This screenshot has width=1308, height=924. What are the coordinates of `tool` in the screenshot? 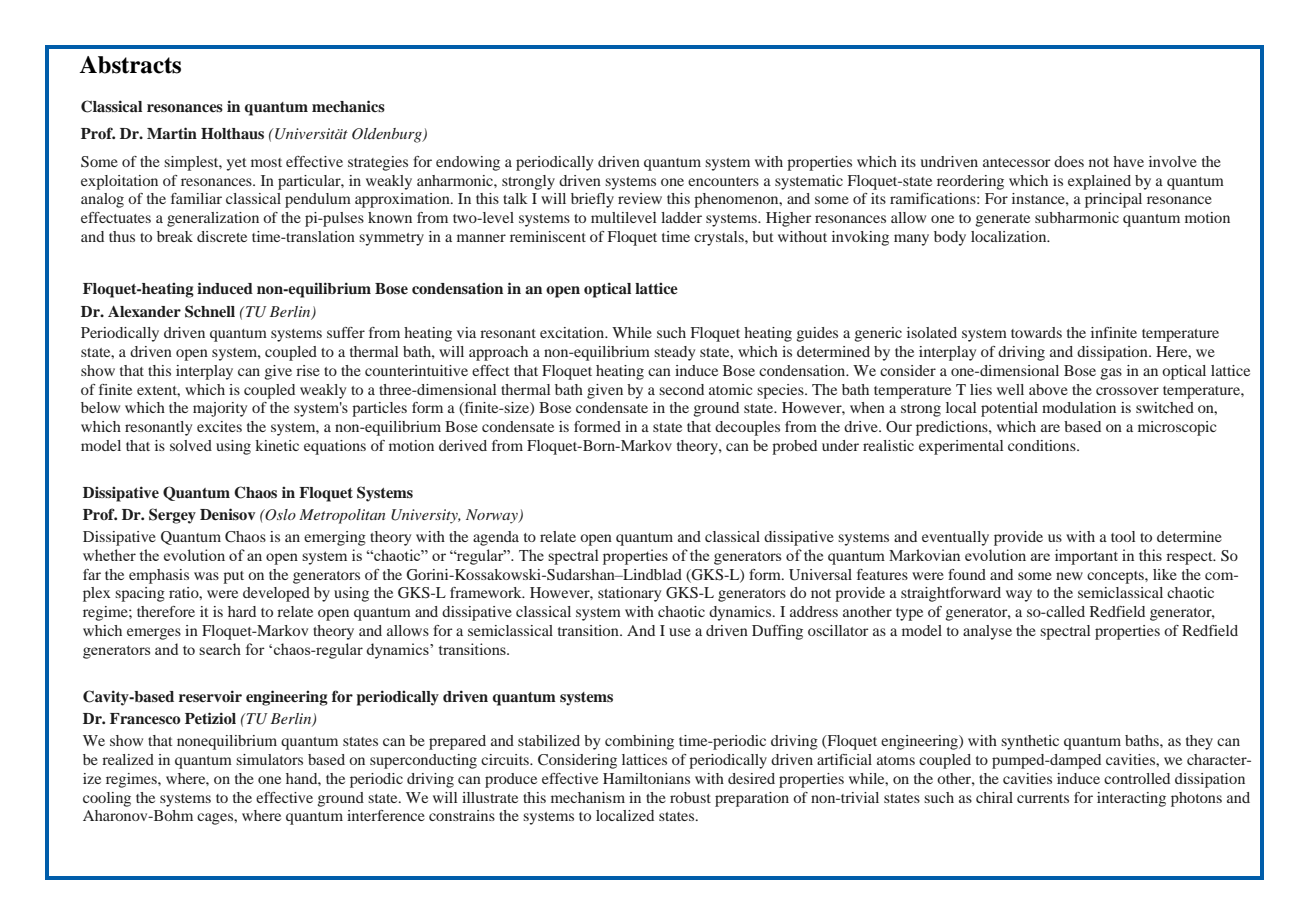 It's located at (1123, 536).
